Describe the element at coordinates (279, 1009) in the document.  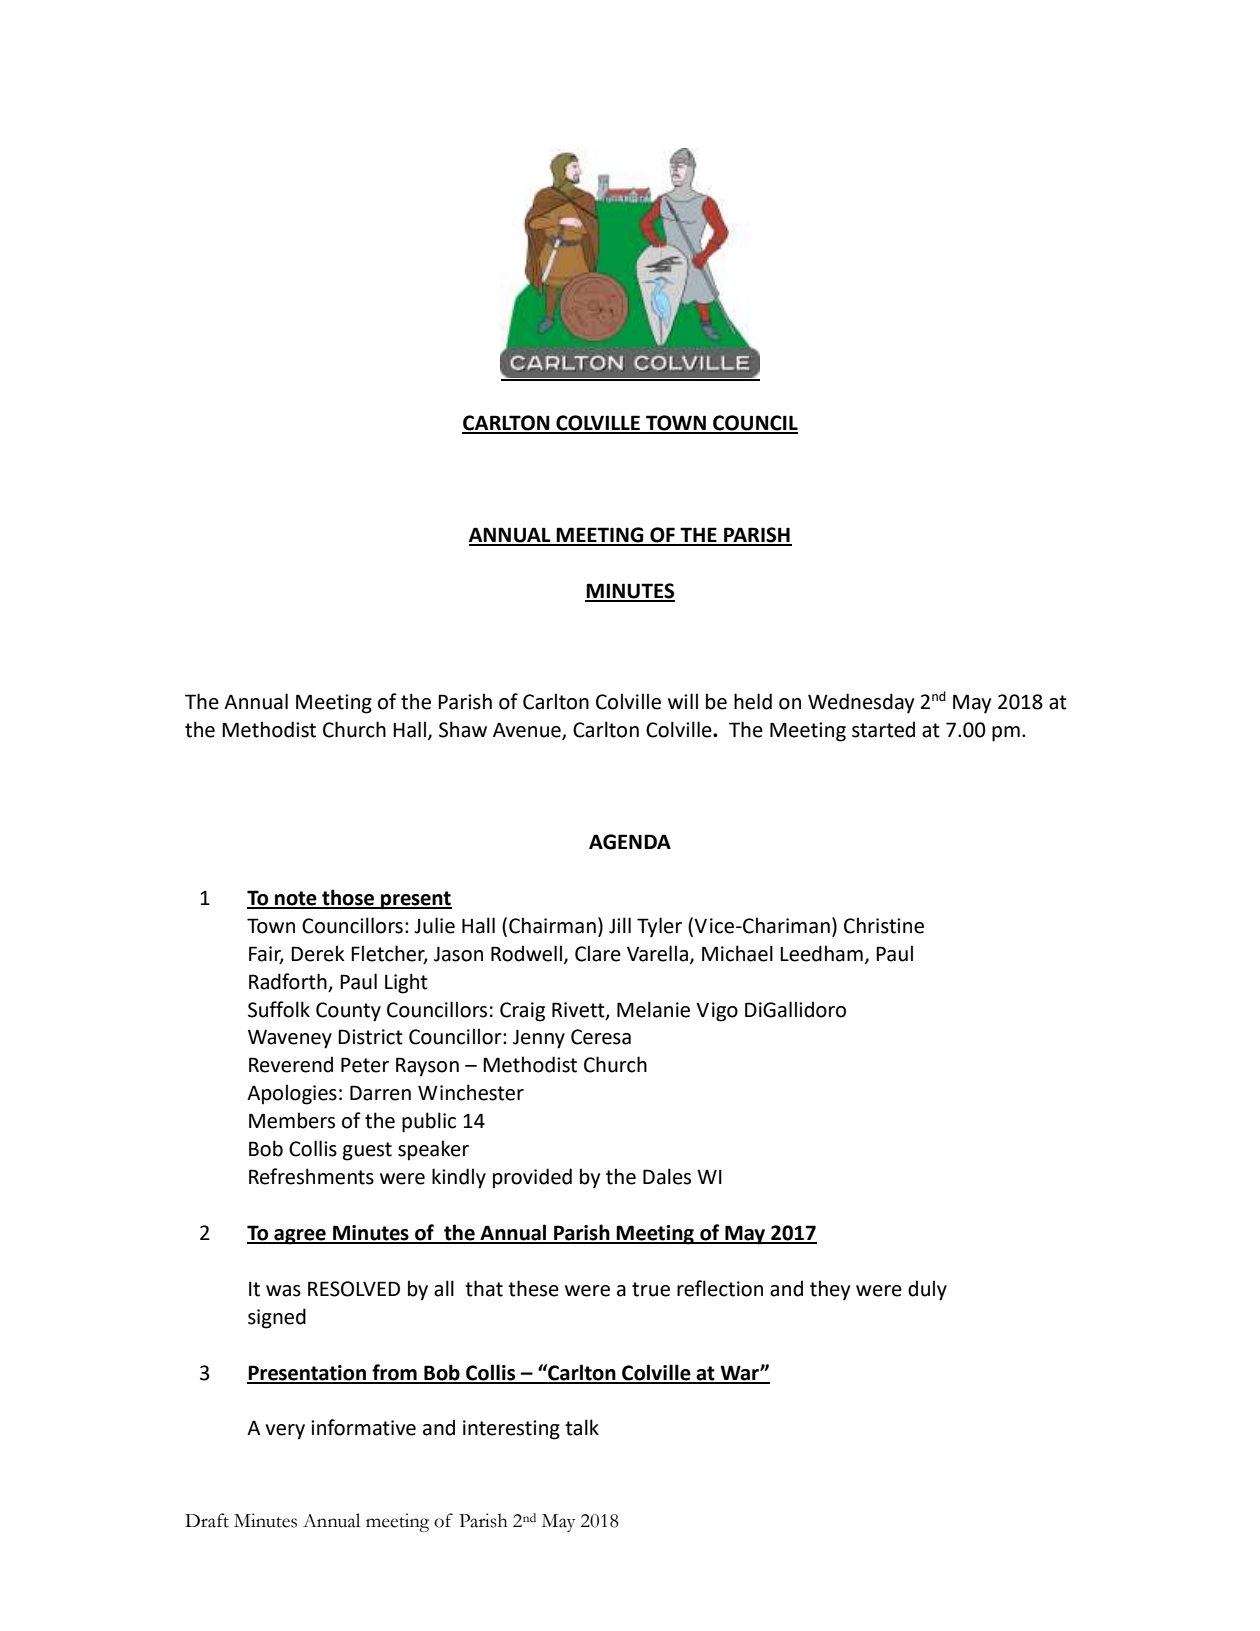
I see `Suffolk` at that location.
